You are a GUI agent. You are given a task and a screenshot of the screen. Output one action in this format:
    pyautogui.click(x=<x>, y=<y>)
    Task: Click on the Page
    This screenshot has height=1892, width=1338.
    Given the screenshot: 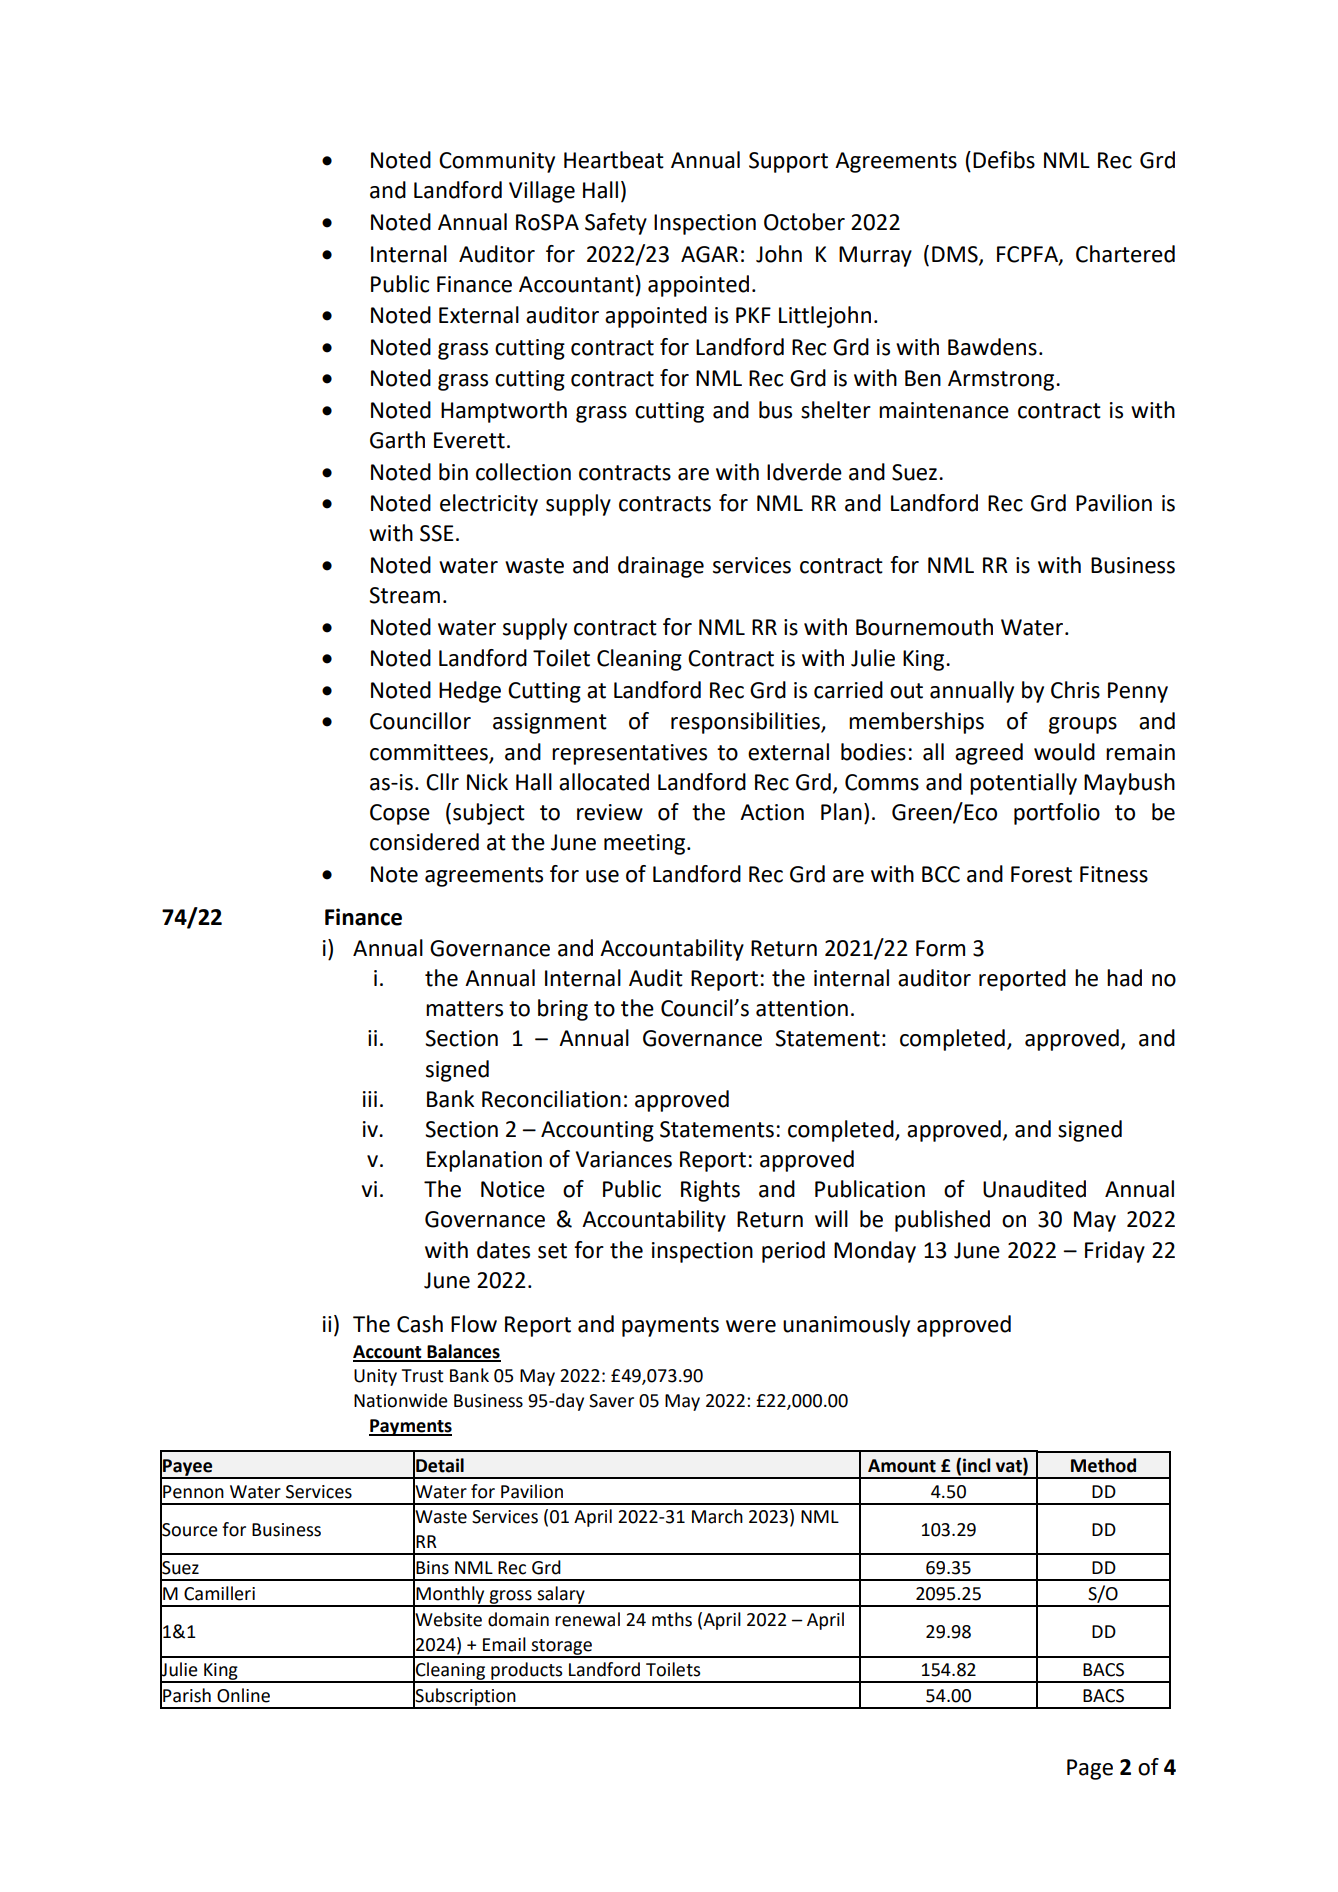 What is the action you would take?
    pyautogui.click(x=1090, y=1769)
